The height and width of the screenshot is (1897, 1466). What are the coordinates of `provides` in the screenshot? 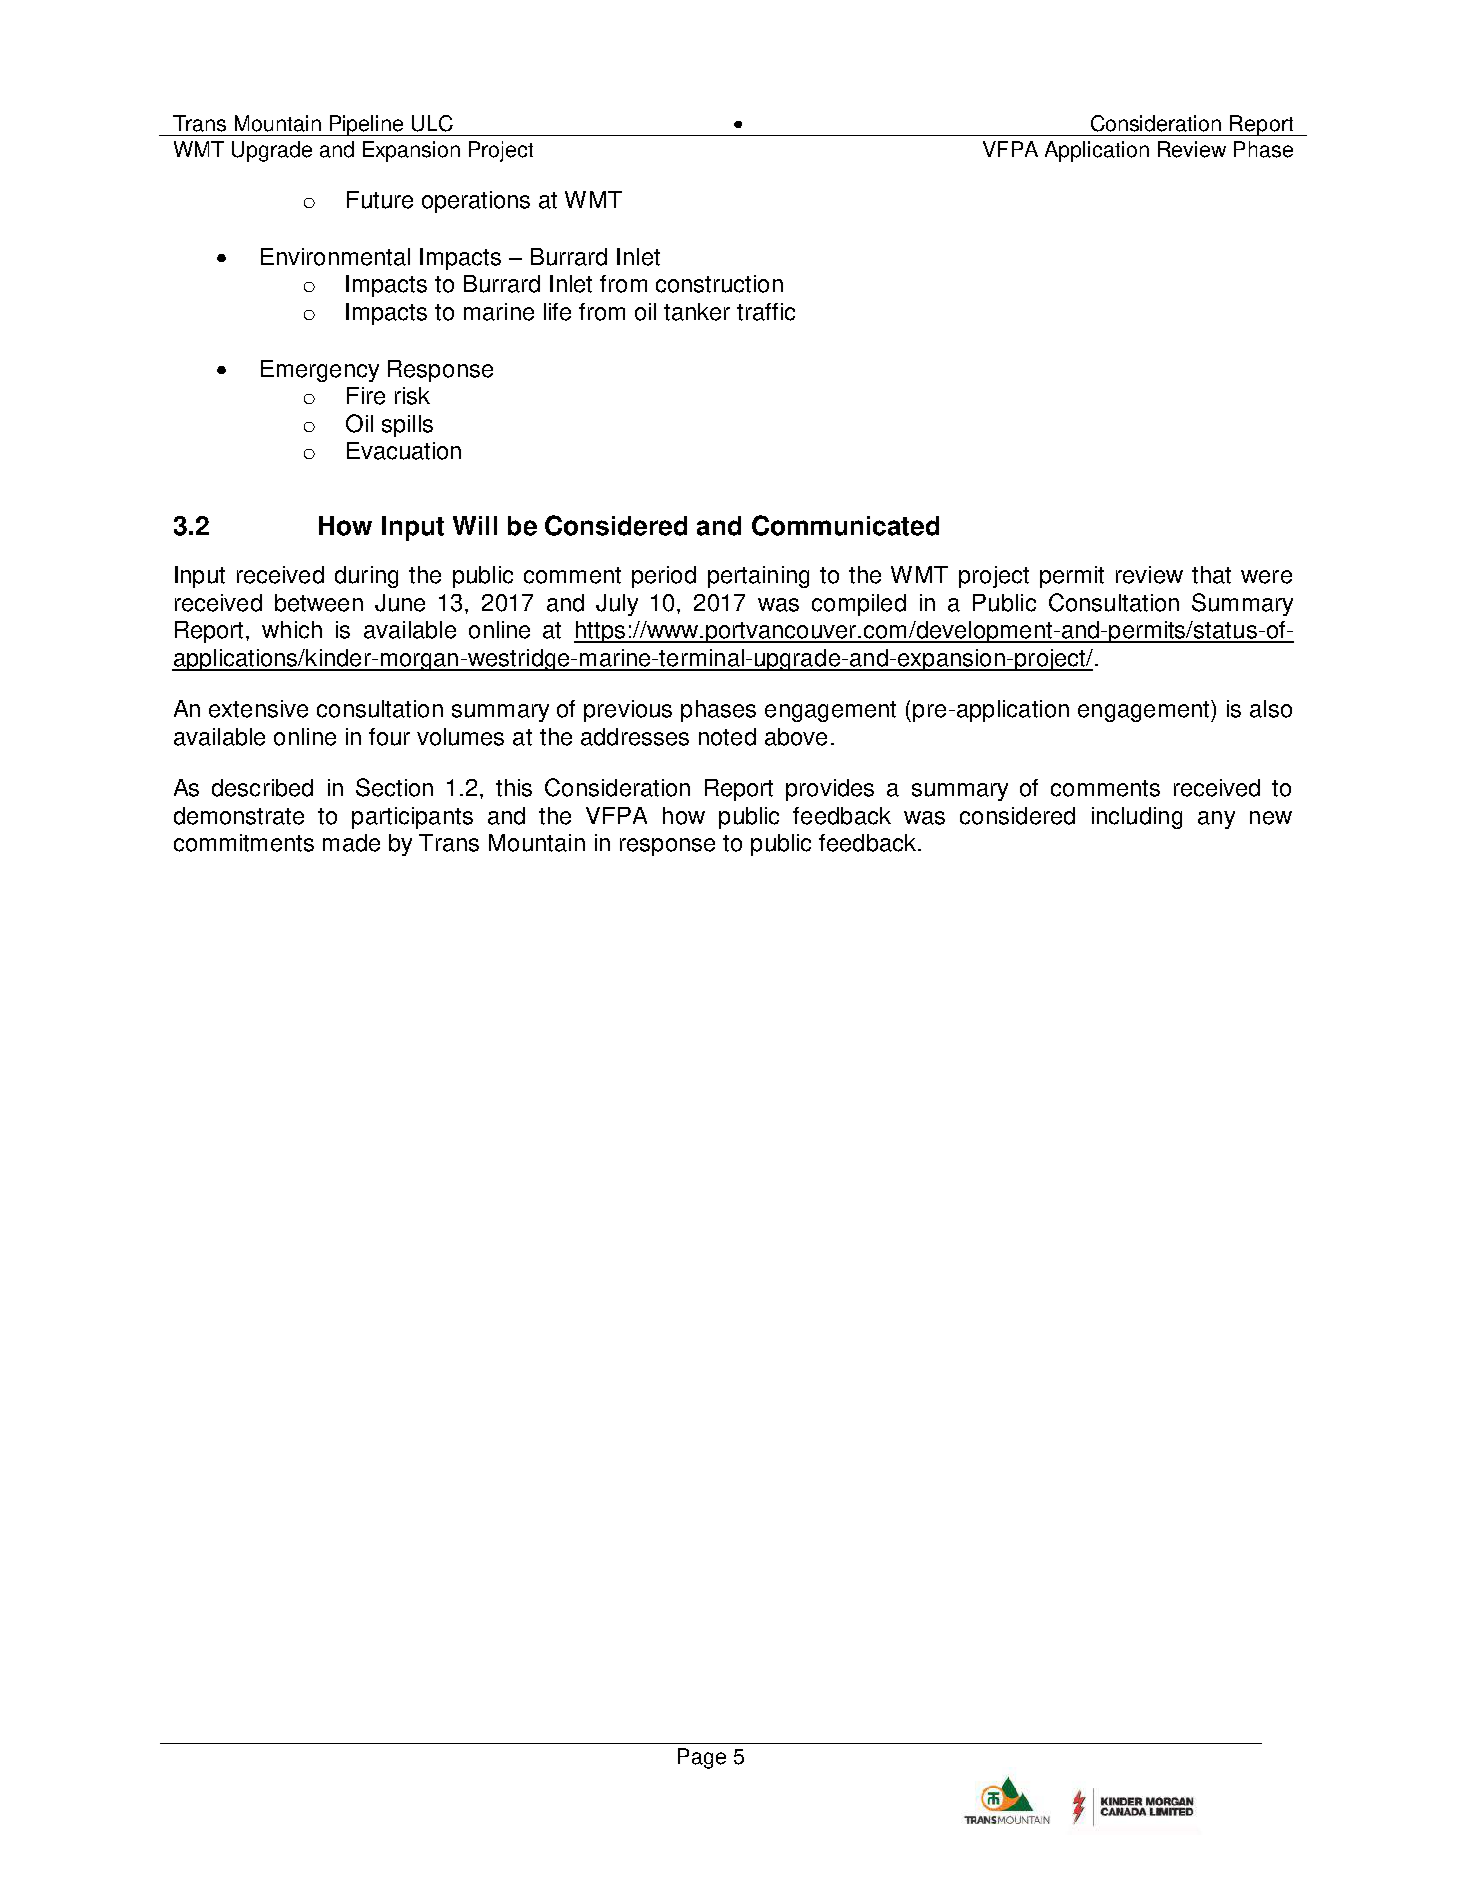 It's located at (830, 790).
